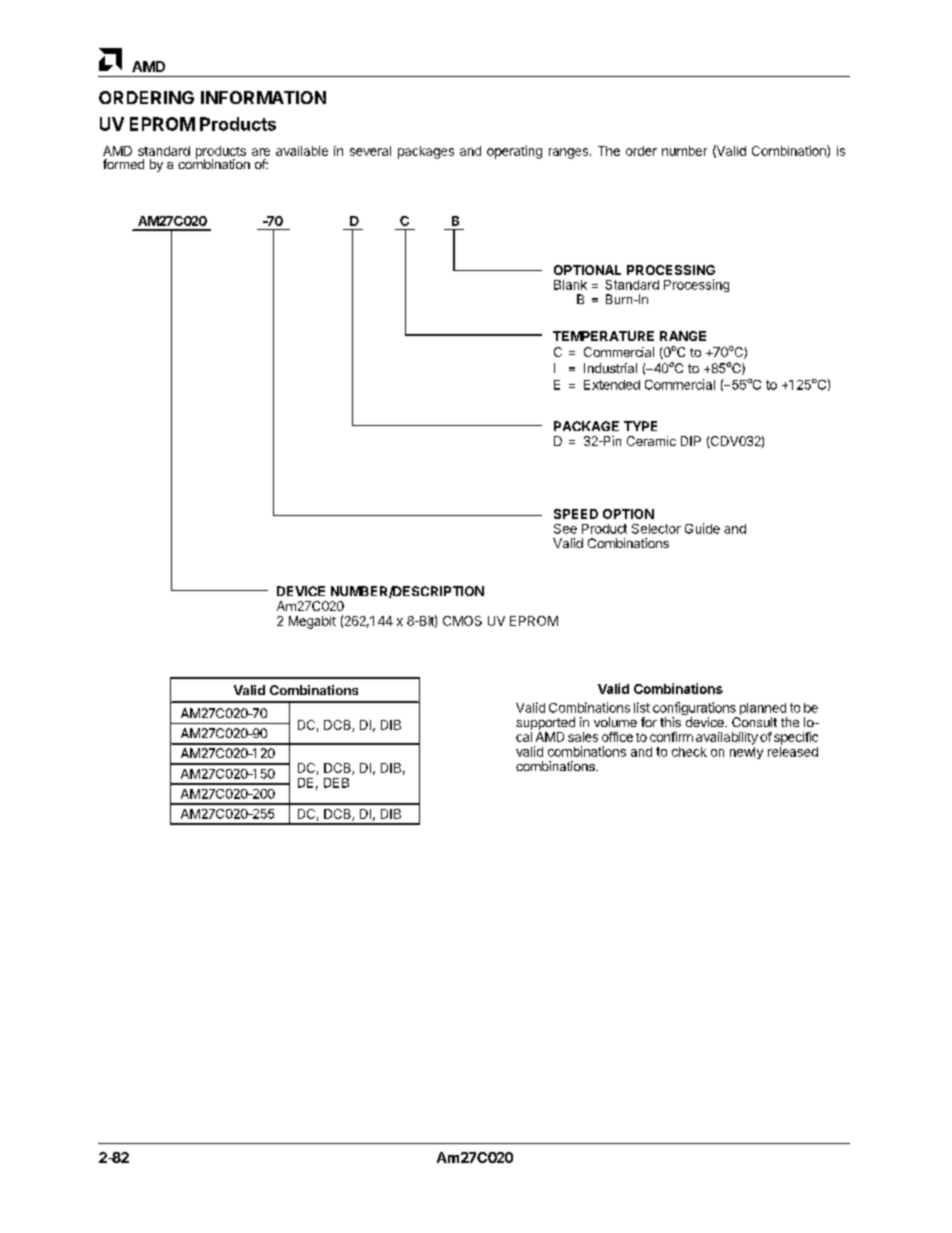 This screenshot has width=952, height=1233. I want to click on DEB, so click(336, 783).
